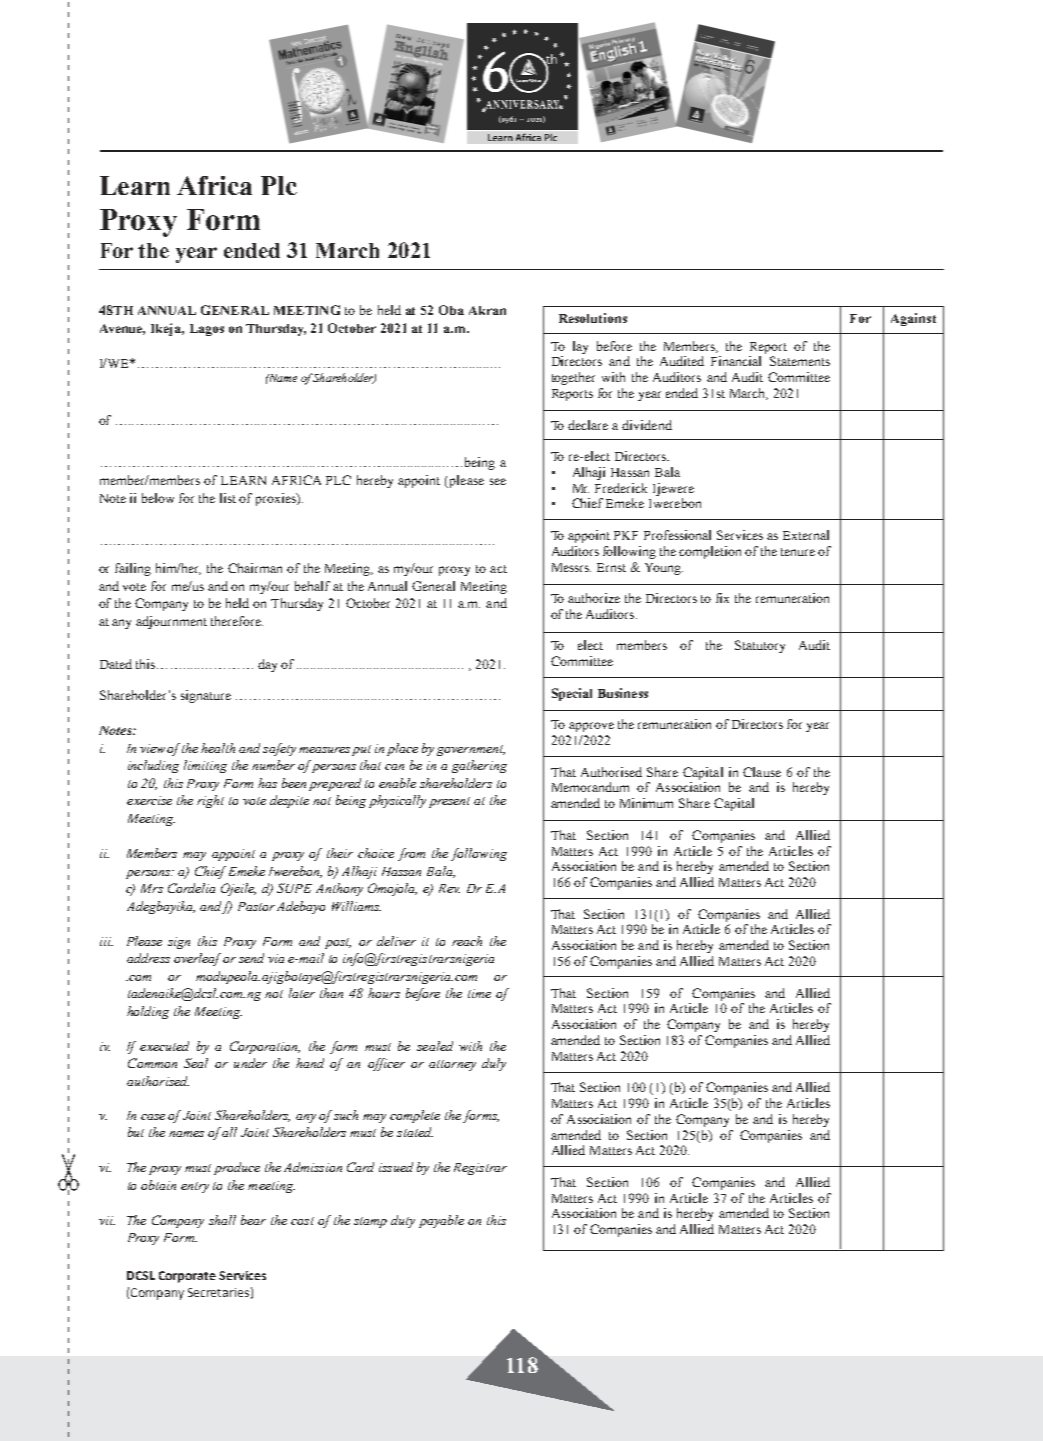 This document has height=1441, width=1043. Describe the element at coordinates (494, 1064) in the document. I see `duly` at that location.
